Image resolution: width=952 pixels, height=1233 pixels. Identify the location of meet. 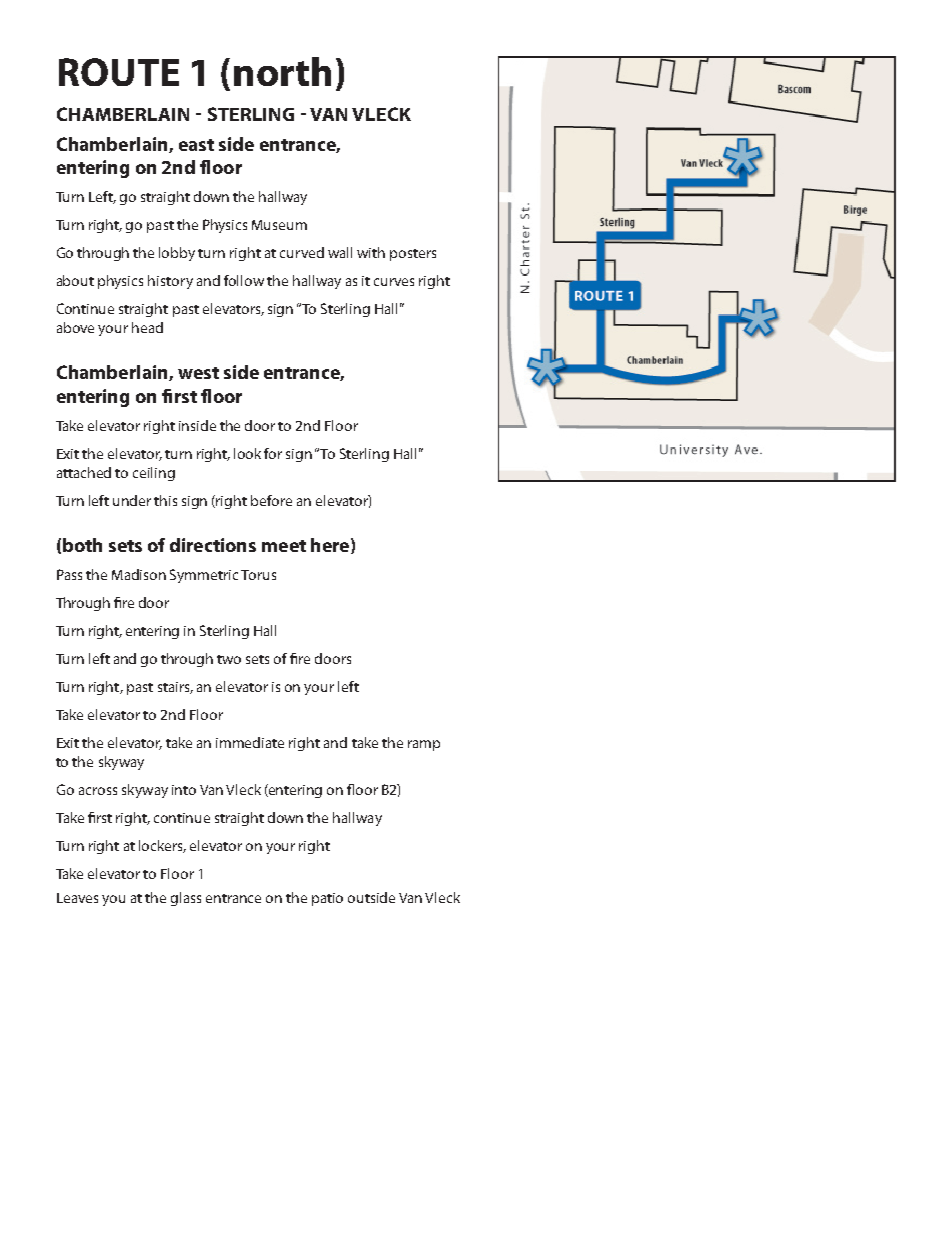
(284, 546).
